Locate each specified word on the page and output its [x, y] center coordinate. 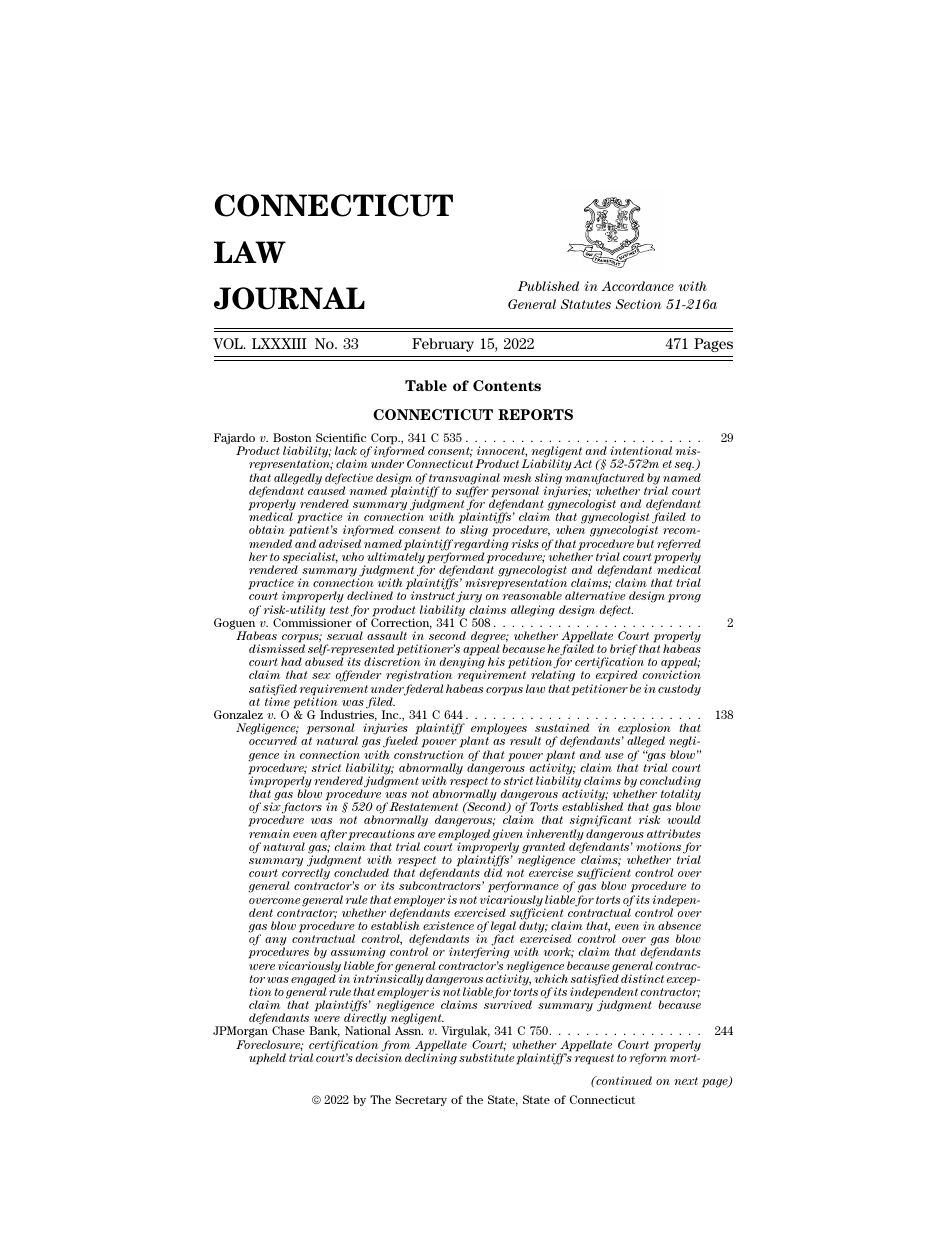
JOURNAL [289, 298]
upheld [267, 1059]
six [272, 806]
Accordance [637, 286]
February [443, 345]
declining [431, 1058]
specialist [310, 559]
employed [464, 836]
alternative [595, 595]
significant [600, 822]
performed [455, 558]
